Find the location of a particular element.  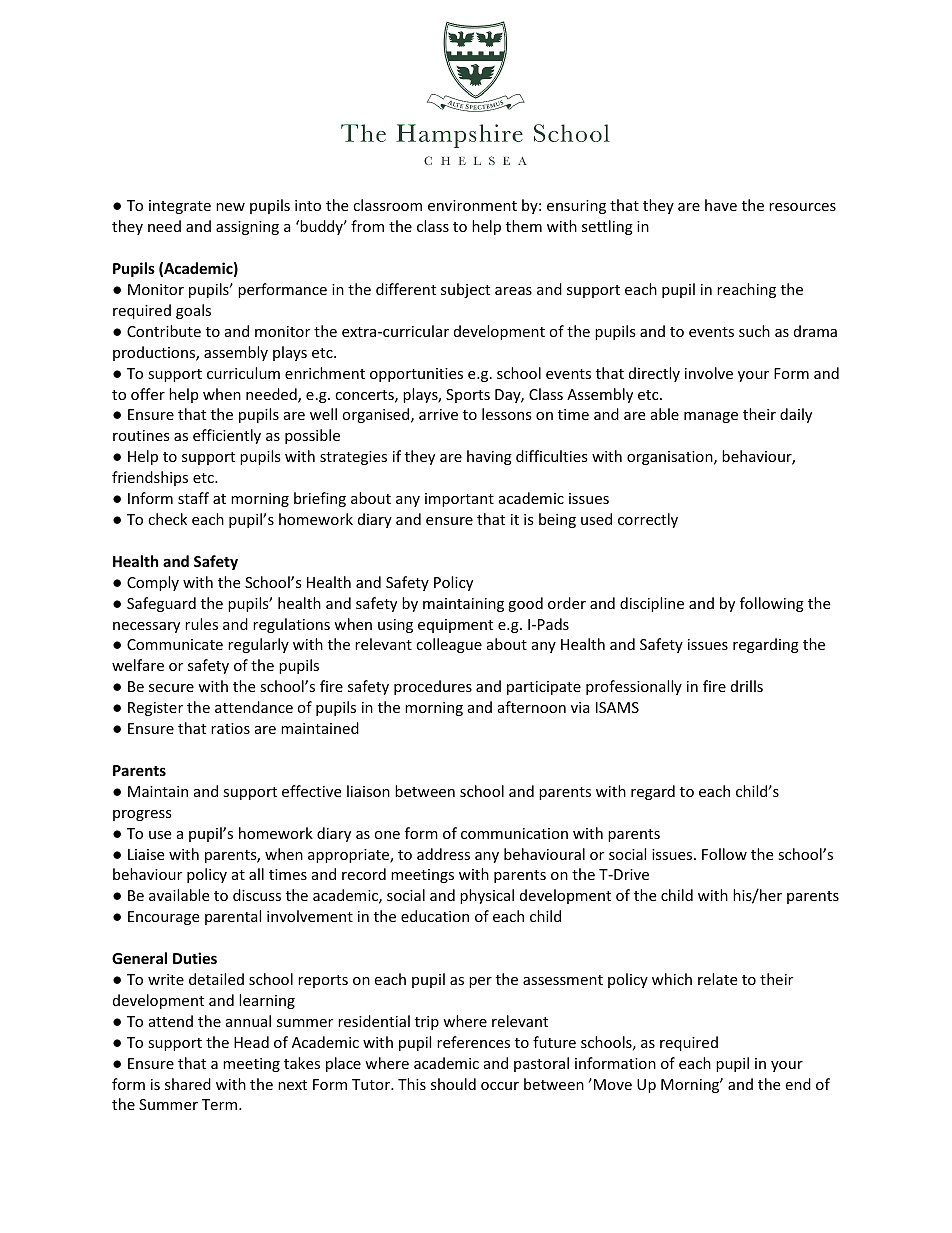

Move is located at coordinates (613, 1084).
